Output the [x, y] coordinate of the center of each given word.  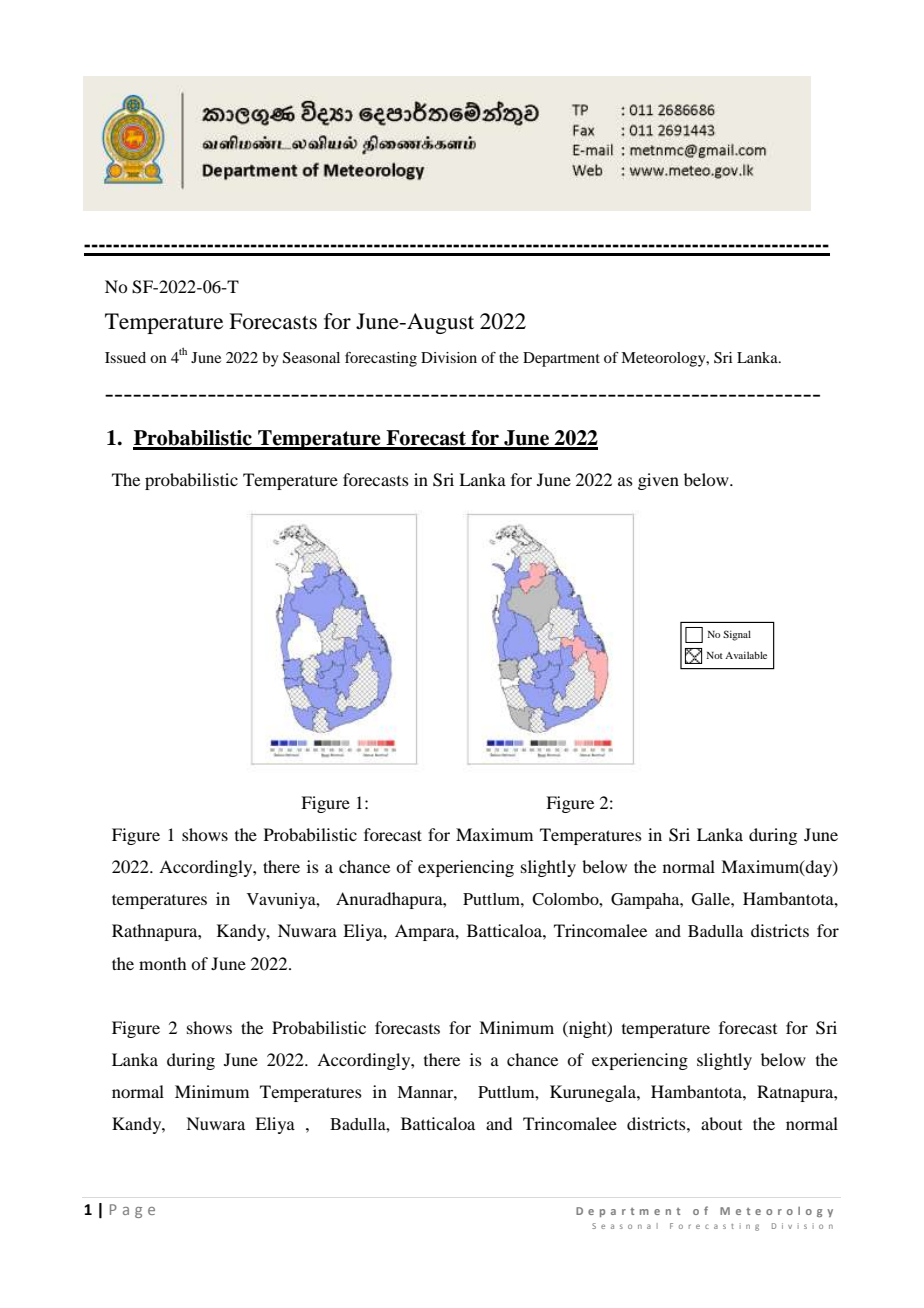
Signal [737, 635]
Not [715, 655]
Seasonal [311, 358]
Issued [125, 357]
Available [746, 655]
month [162, 963]
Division [449, 357]
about [721, 1123]
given [658, 481]
